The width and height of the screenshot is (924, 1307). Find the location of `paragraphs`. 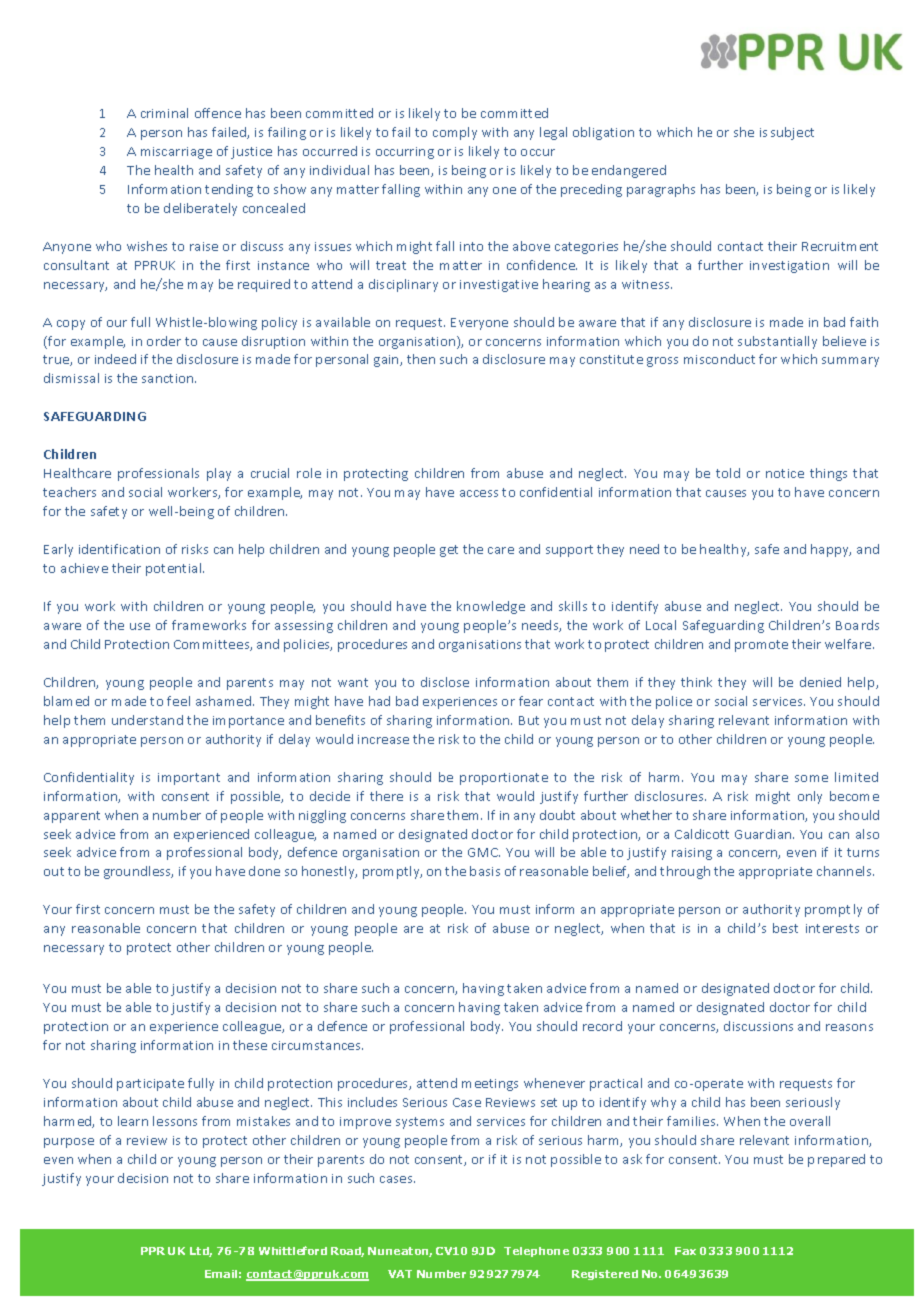

paragraphs is located at coordinates (661, 190).
